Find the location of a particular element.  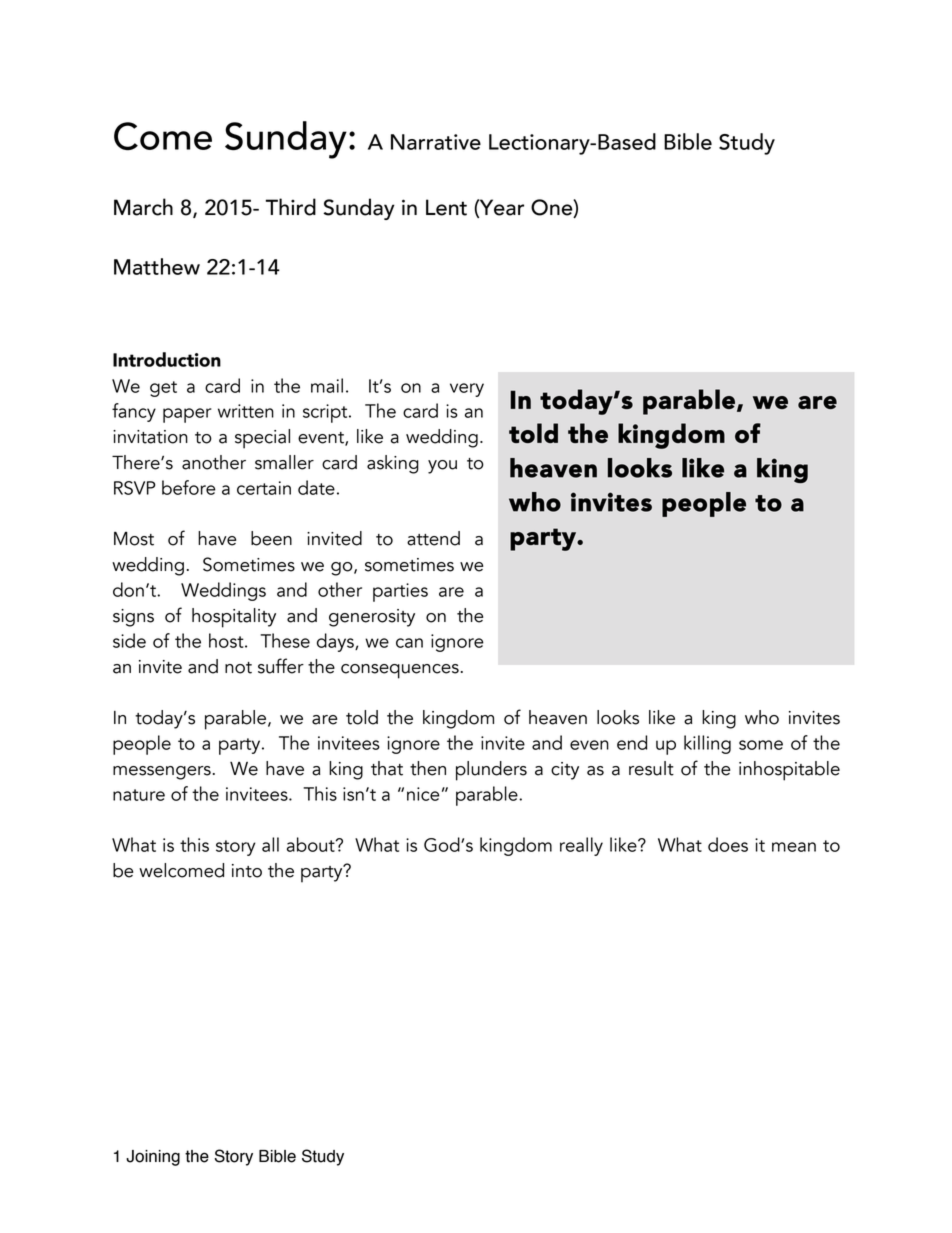

Narrative is located at coordinates (436, 142).
